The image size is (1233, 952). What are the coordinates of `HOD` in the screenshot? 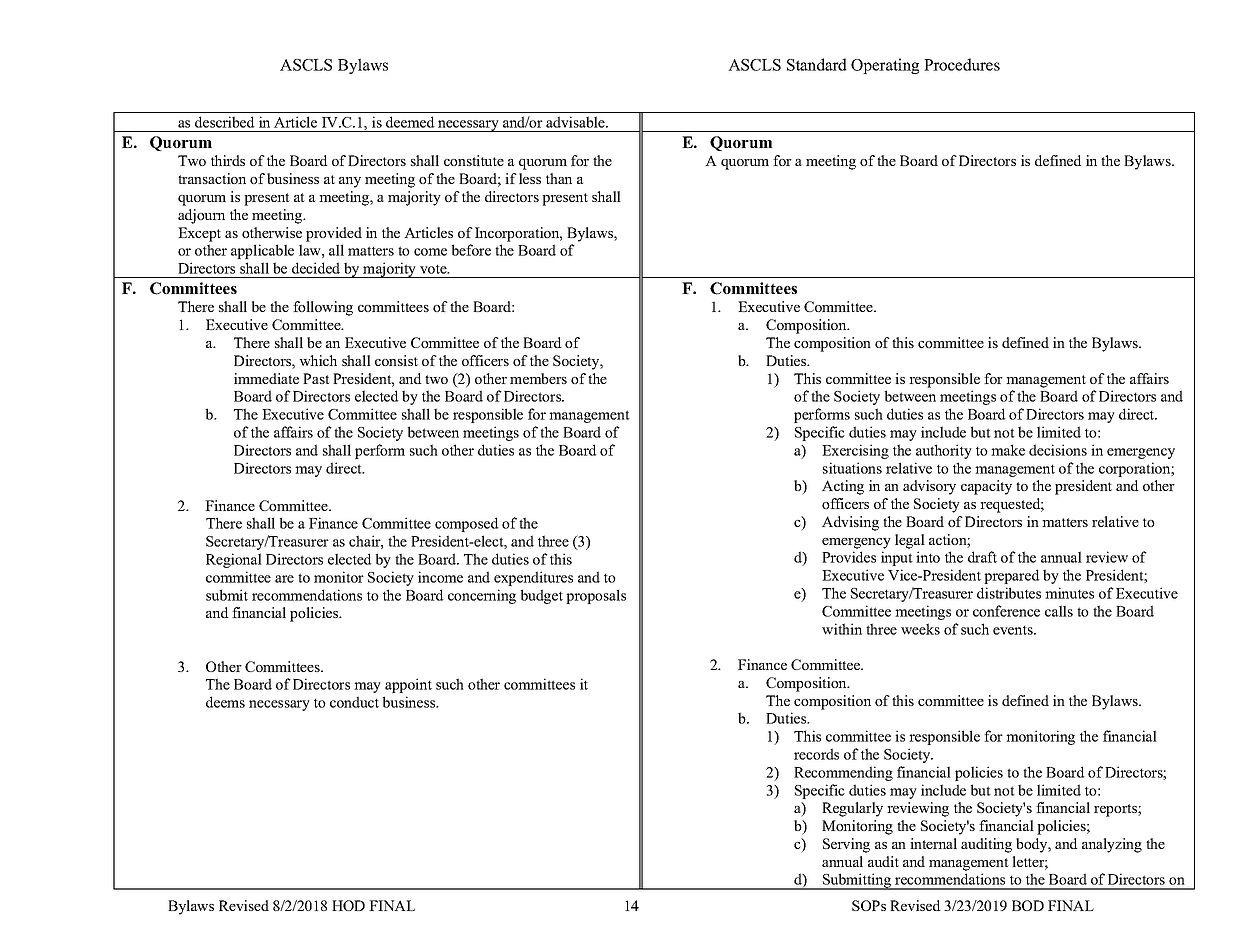 It's located at (348, 905).
